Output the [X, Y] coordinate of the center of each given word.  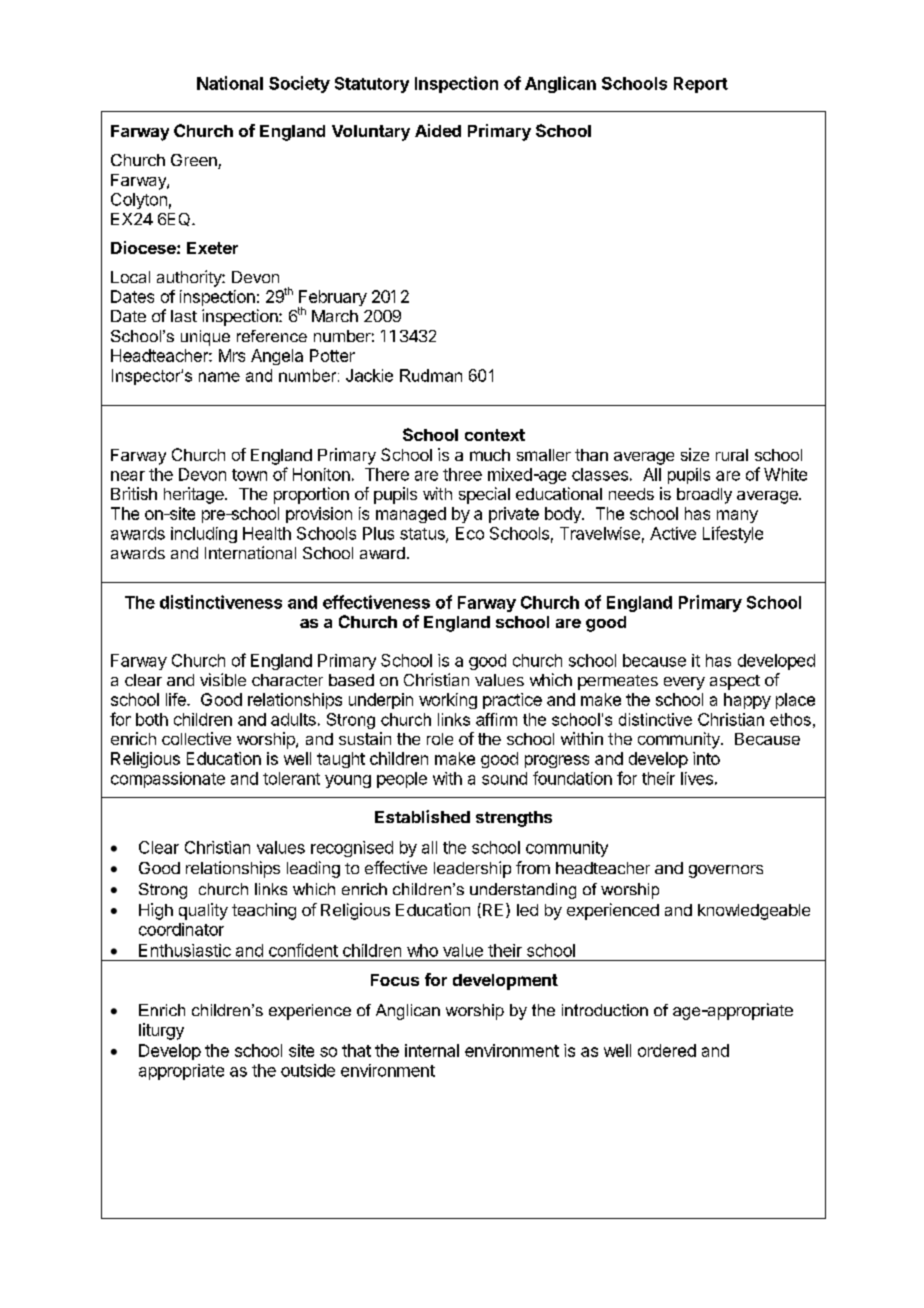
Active [673, 533]
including [204, 535]
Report [701, 85]
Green [195, 161]
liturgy [161, 1031]
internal [432, 1050]
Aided [438, 130]
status [423, 535]
